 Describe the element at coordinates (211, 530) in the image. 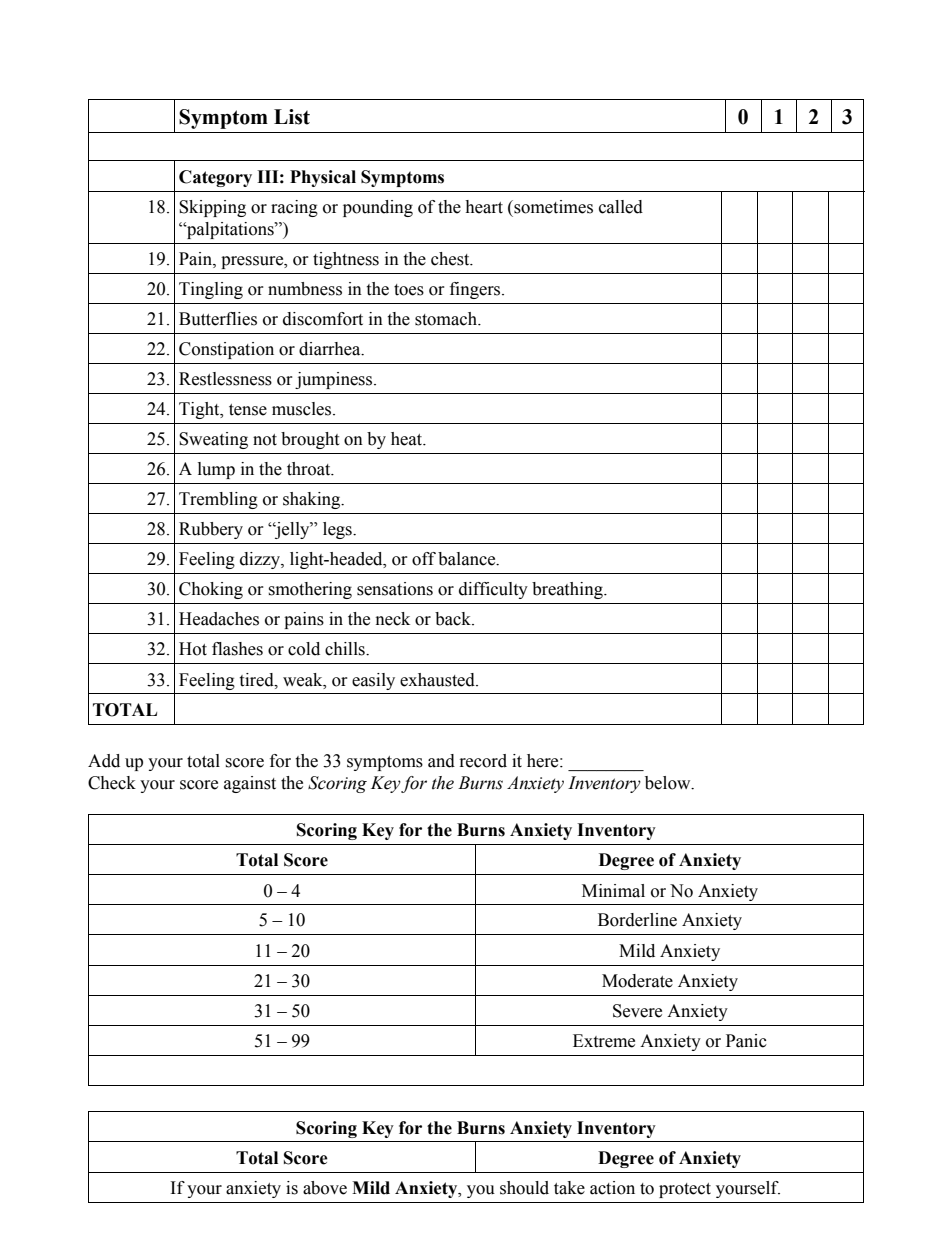

I see `Rubbery` at that location.
